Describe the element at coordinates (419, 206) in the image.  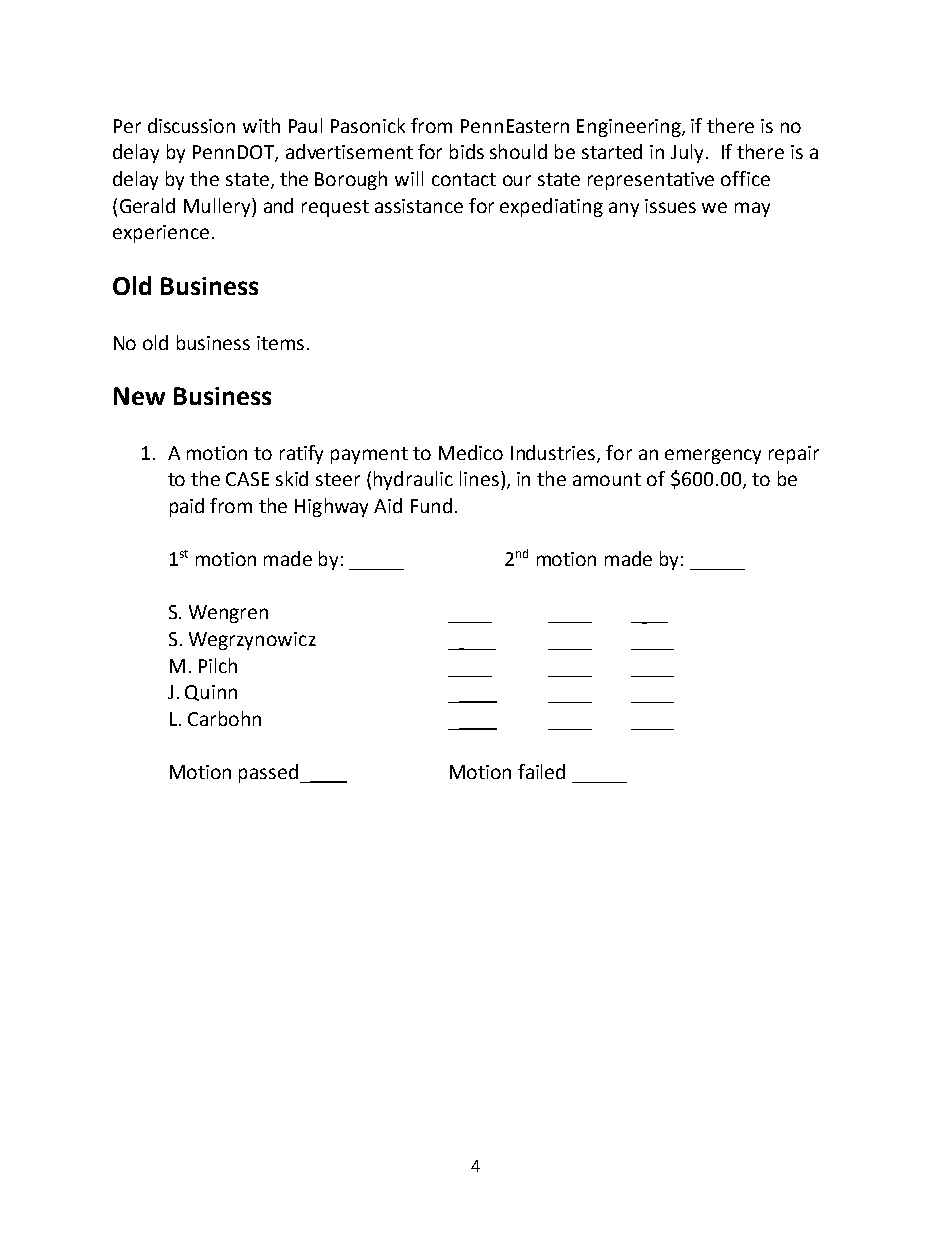
I see `assistance` at that location.
